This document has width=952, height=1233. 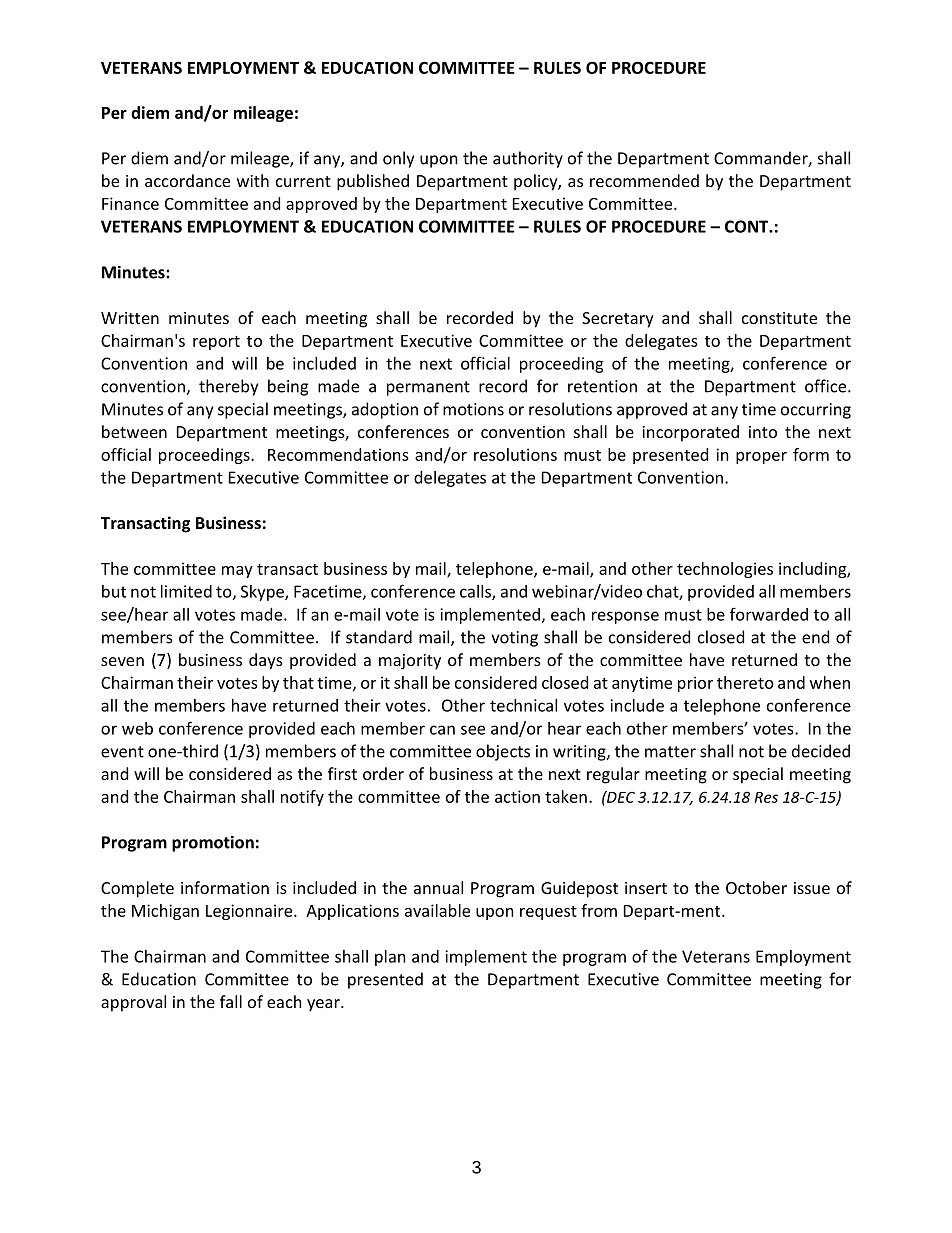 What do you see at coordinates (187, 180) in the document?
I see `accordance` at bounding box center [187, 180].
